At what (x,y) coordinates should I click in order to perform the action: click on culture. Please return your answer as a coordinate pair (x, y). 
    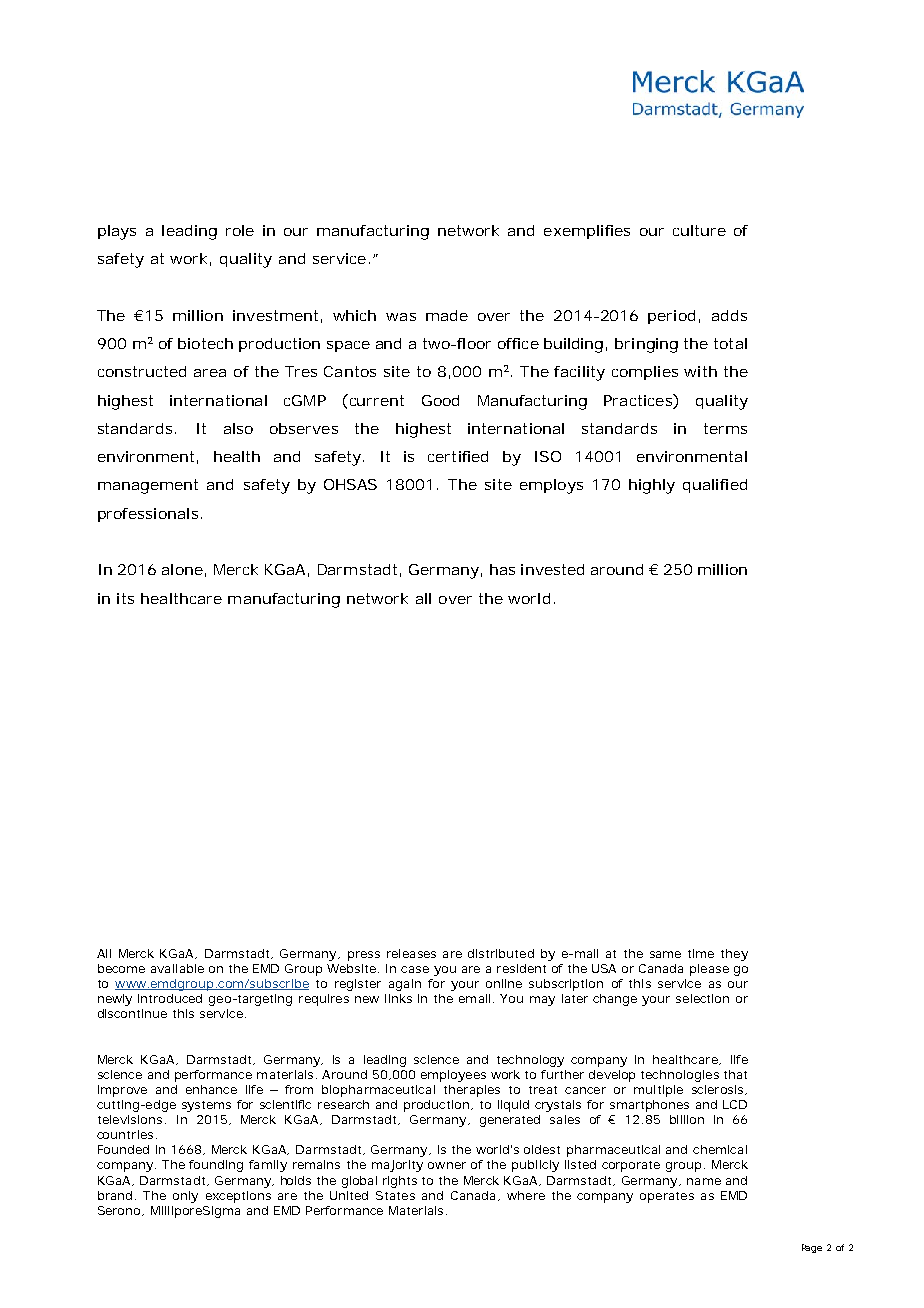
    Looking at the image, I should click on (699, 230).
